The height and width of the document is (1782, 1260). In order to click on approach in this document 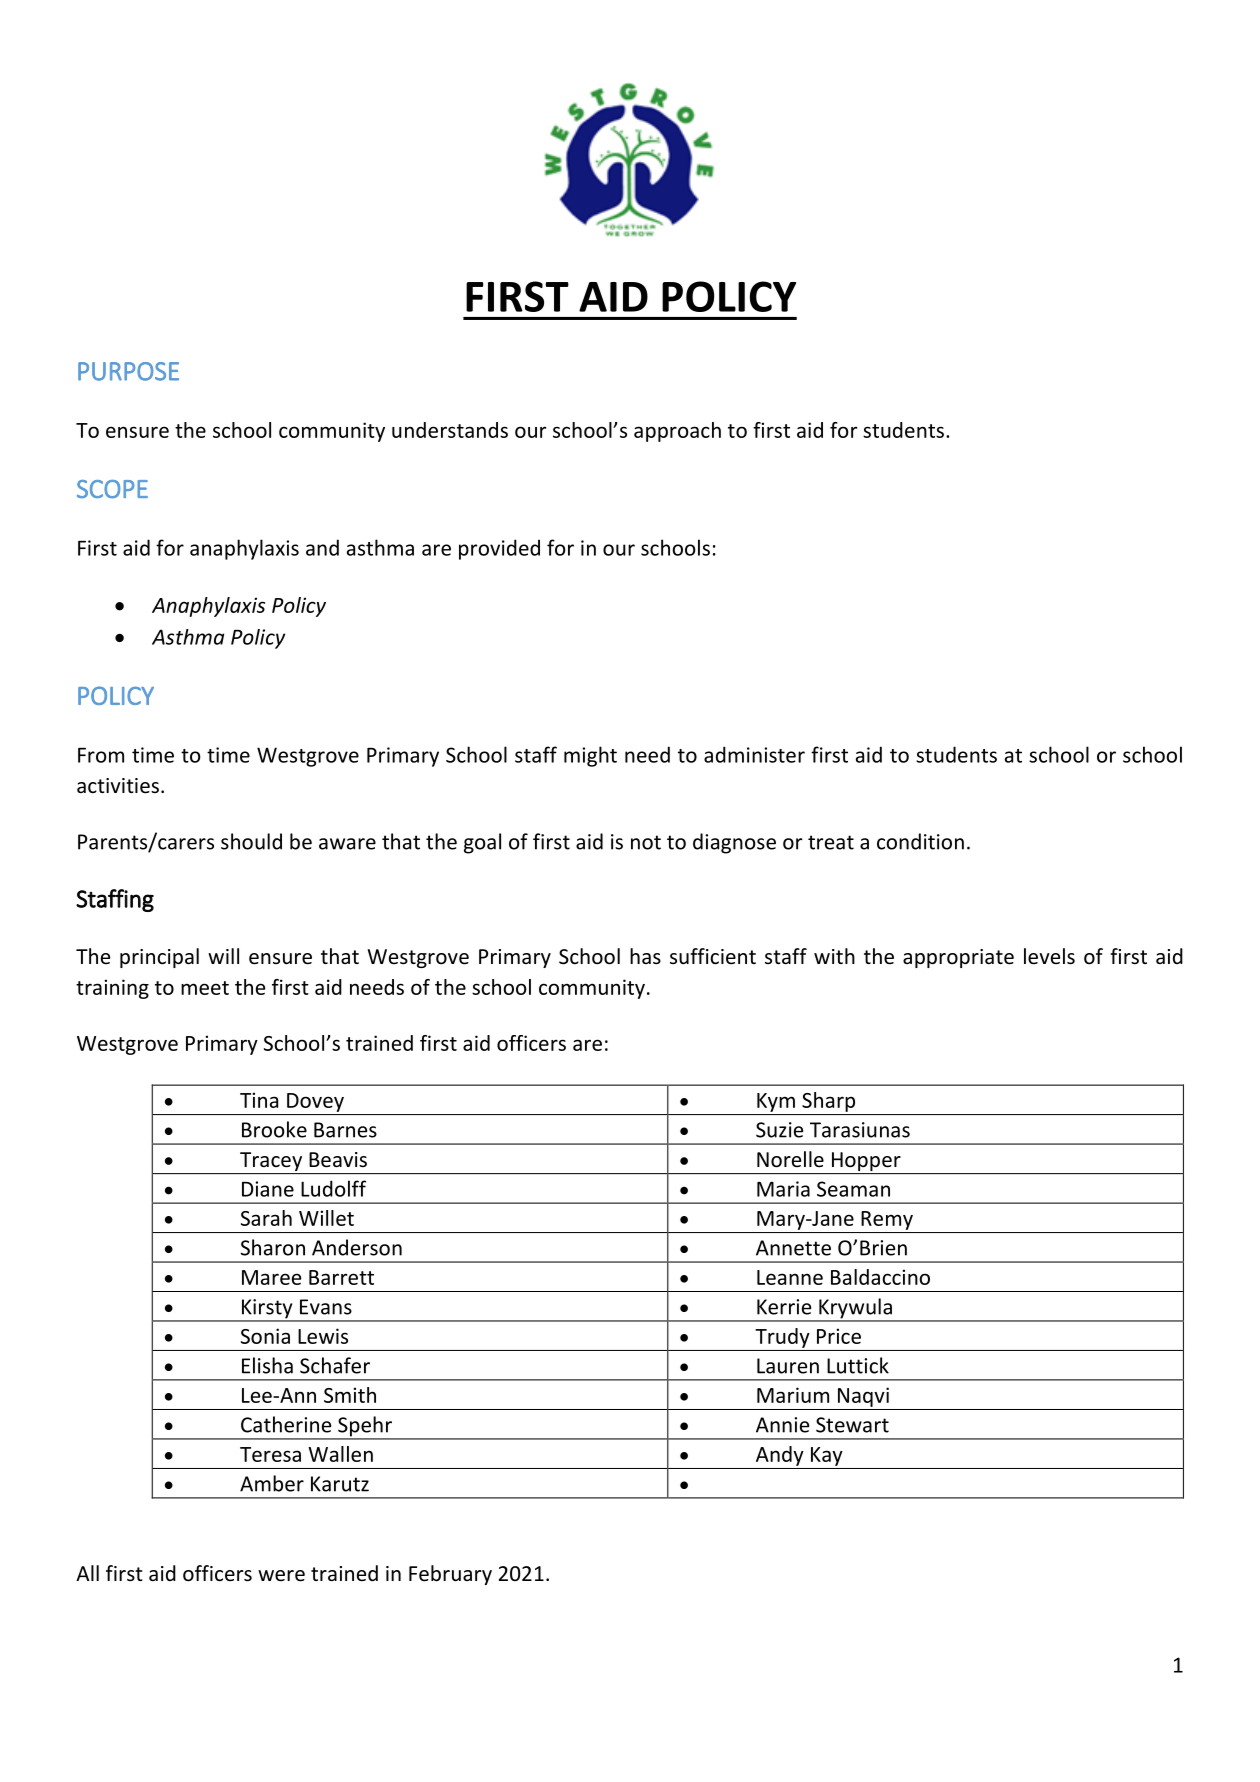, I will do `click(677, 432)`.
